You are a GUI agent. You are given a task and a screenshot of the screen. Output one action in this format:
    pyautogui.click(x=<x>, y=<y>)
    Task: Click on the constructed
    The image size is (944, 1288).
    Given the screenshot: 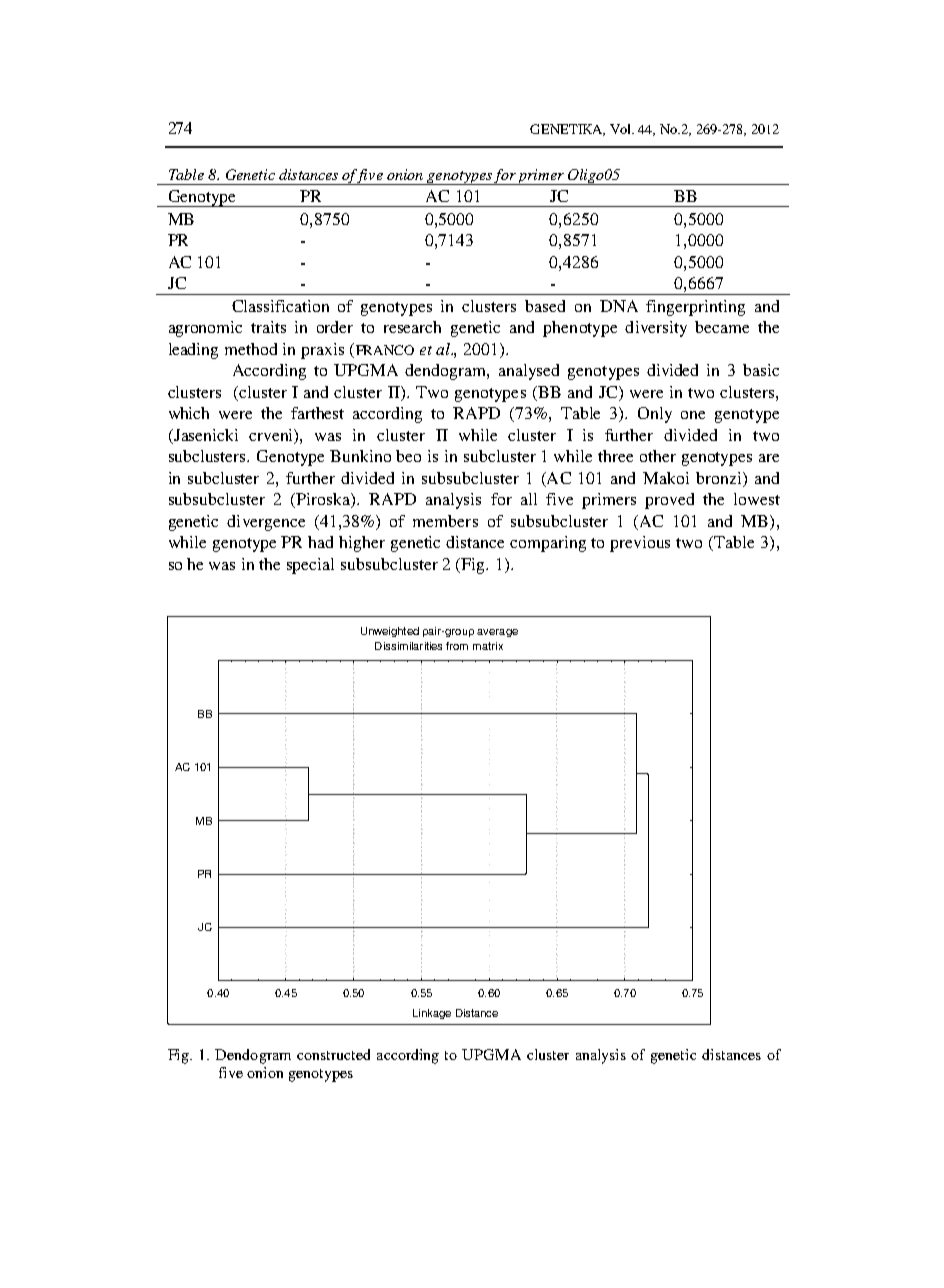 What is the action you would take?
    pyautogui.click(x=333, y=1054)
